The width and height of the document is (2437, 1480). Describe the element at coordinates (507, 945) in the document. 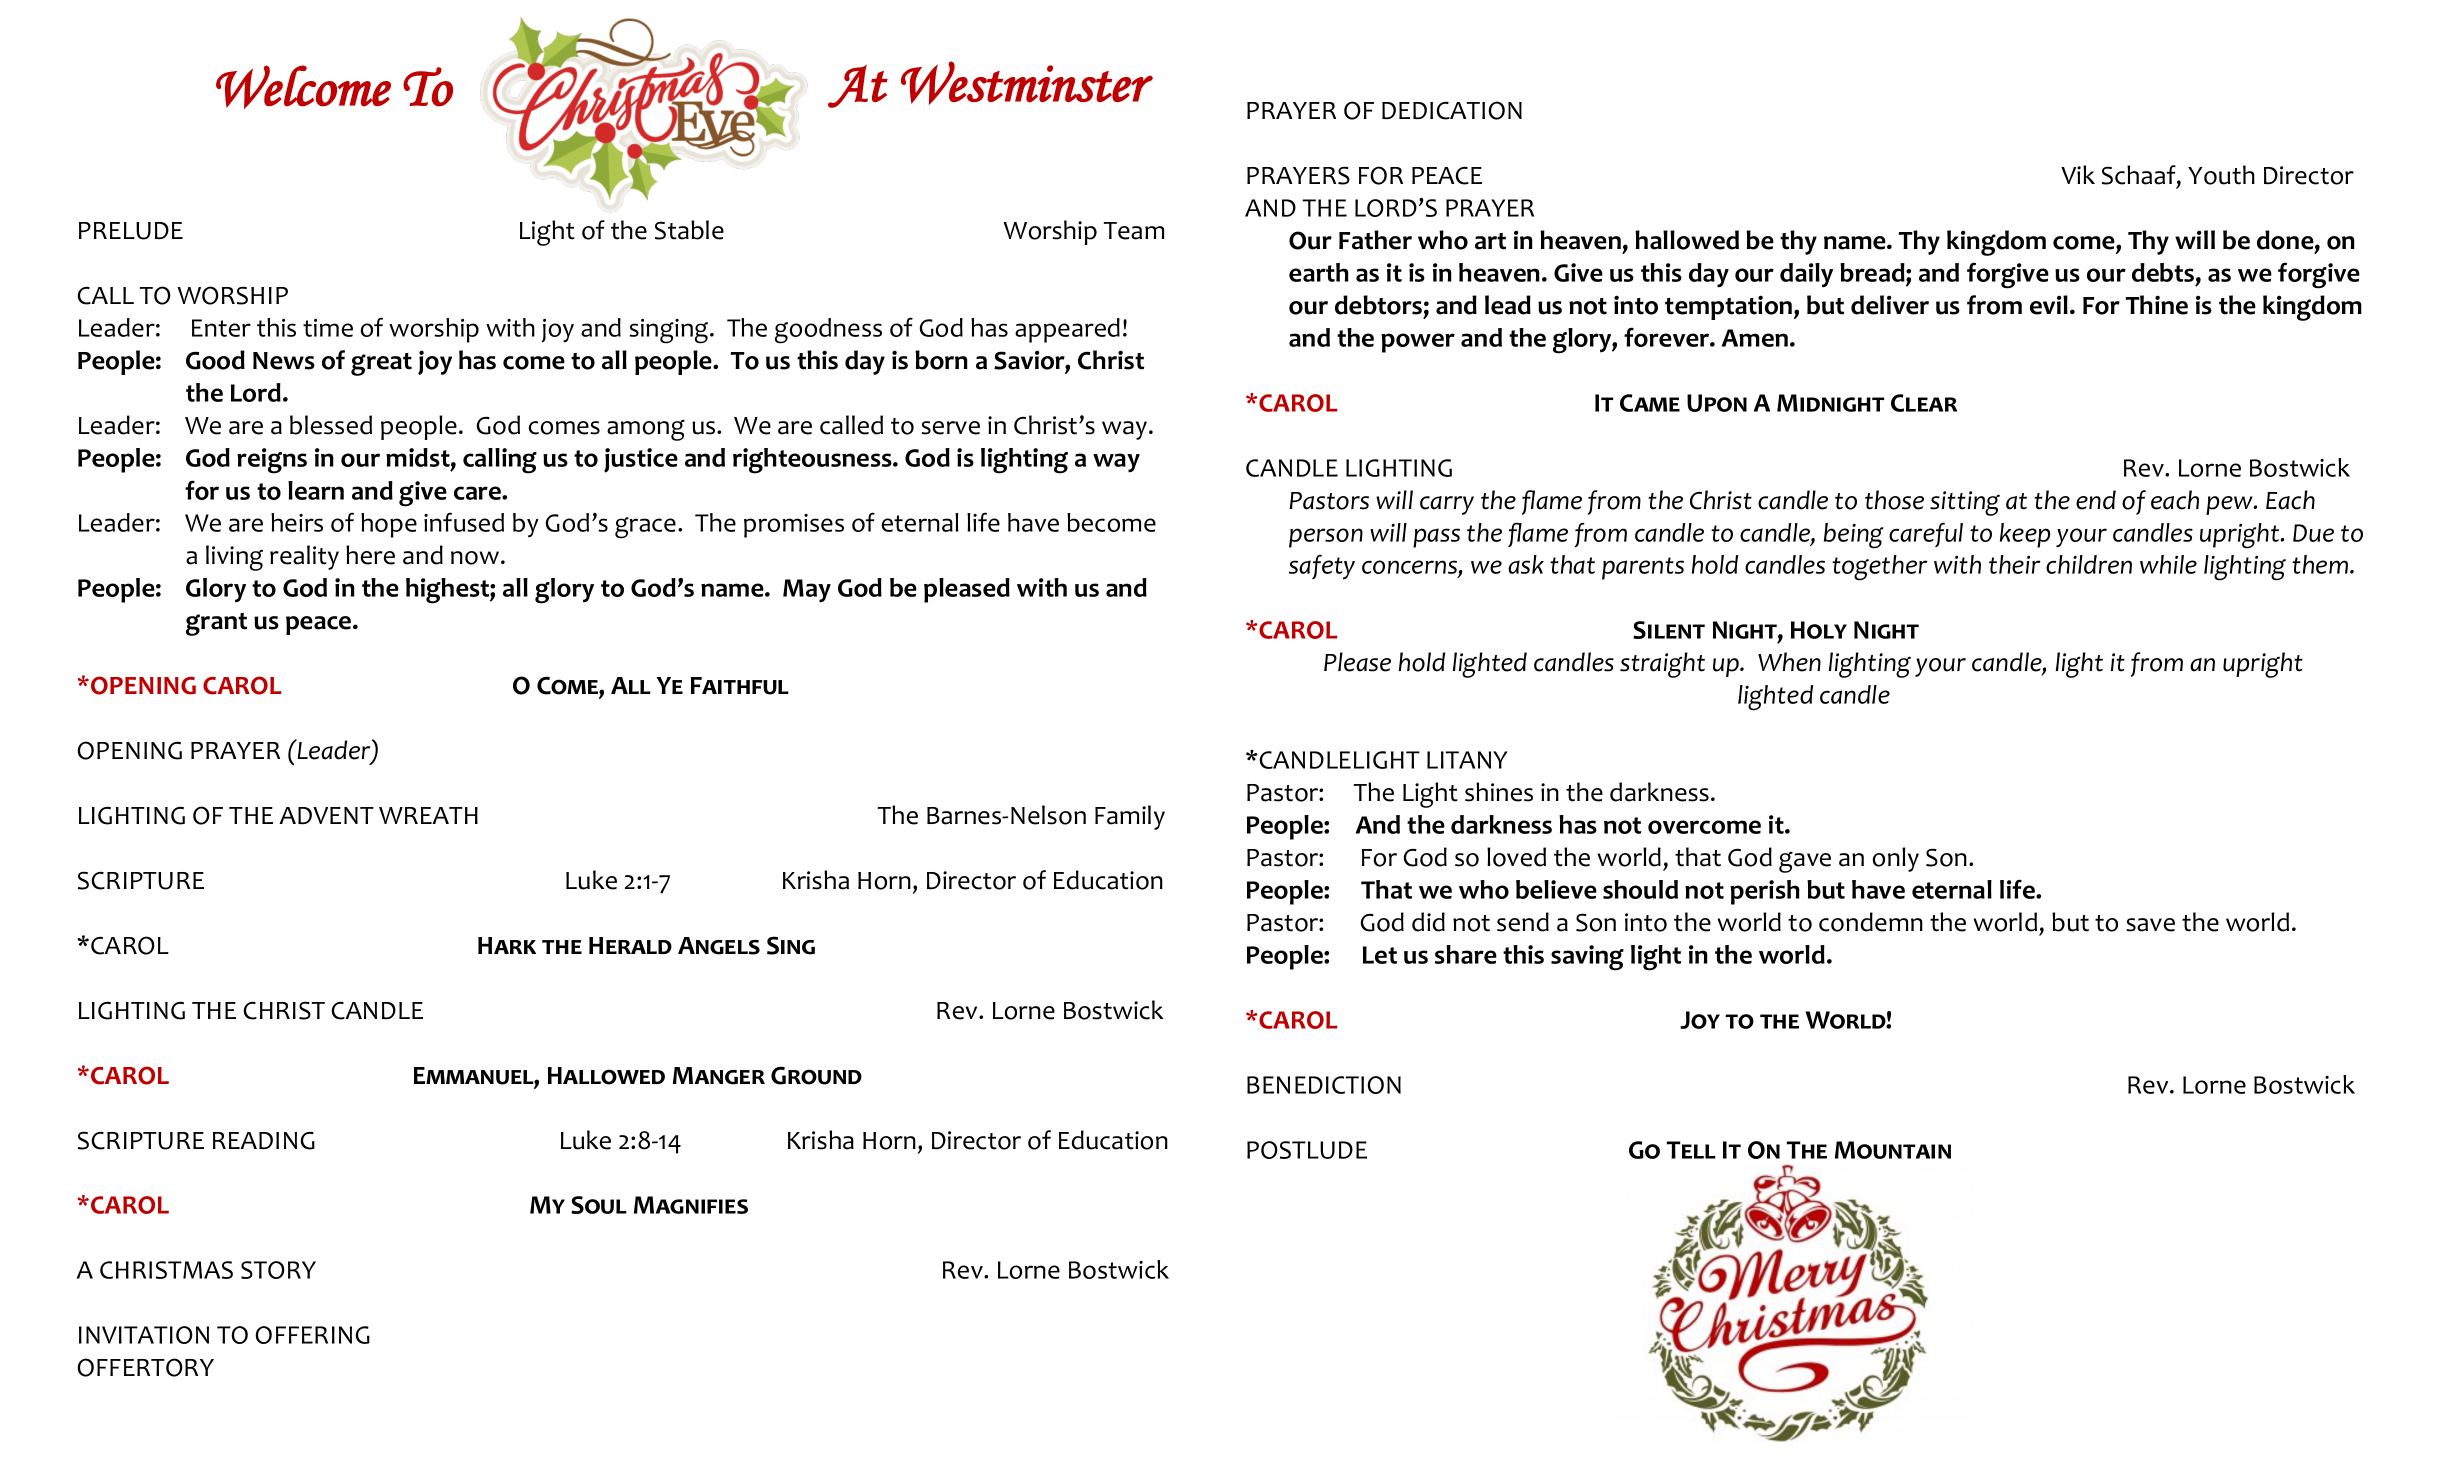

I see `Hark` at that location.
